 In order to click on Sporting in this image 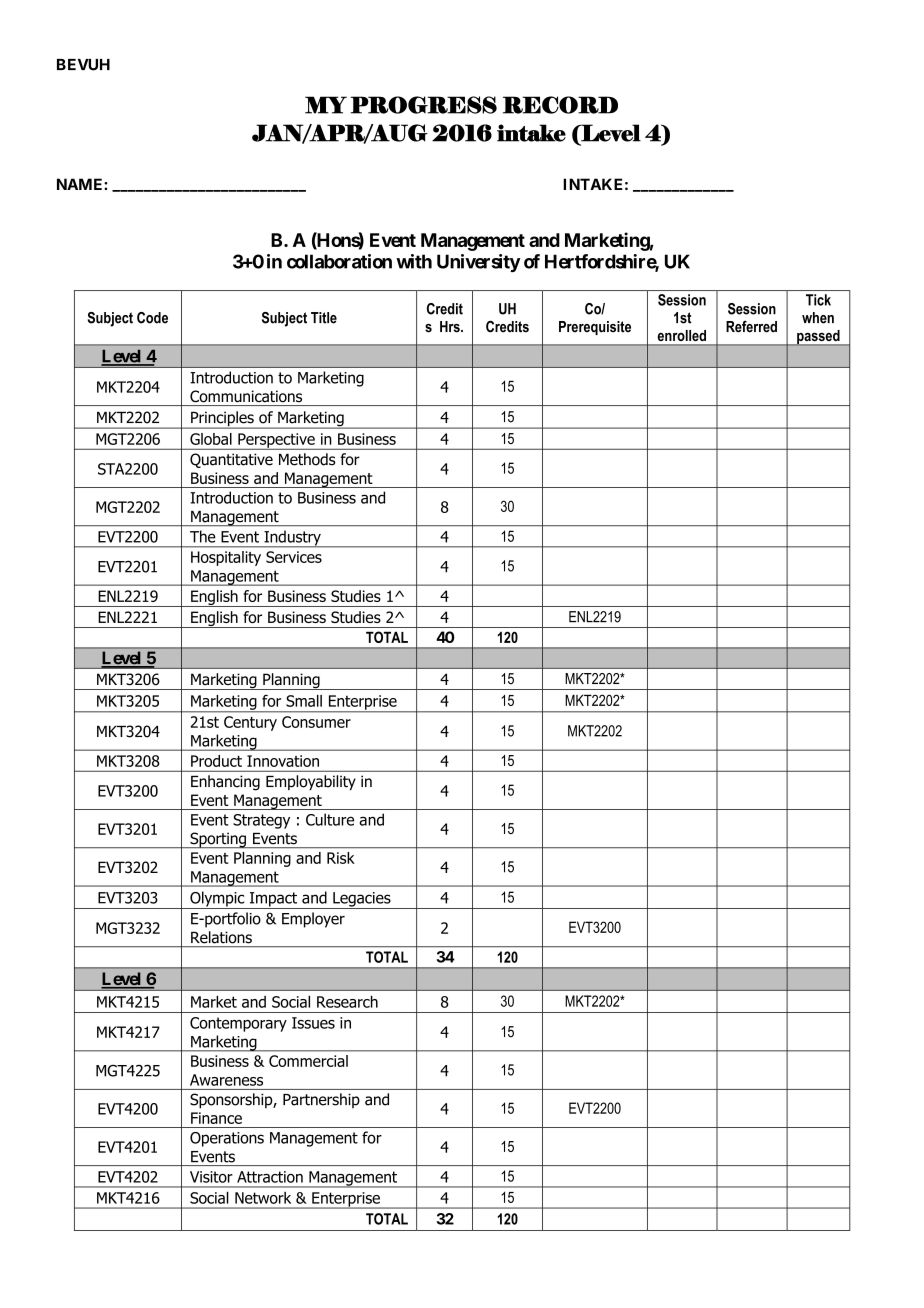, I will do `click(218, 840)`.
